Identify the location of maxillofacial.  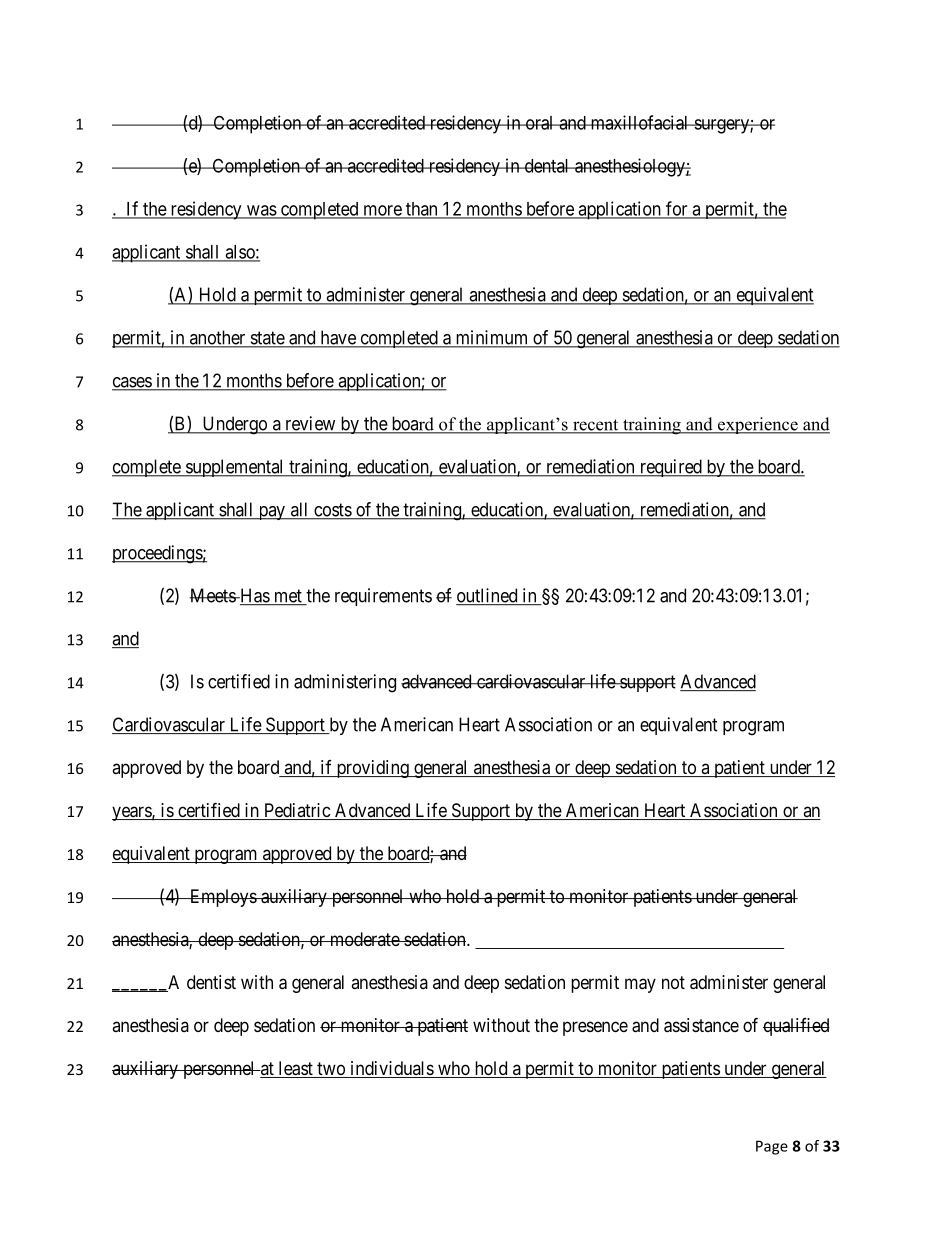
(639, 122).
